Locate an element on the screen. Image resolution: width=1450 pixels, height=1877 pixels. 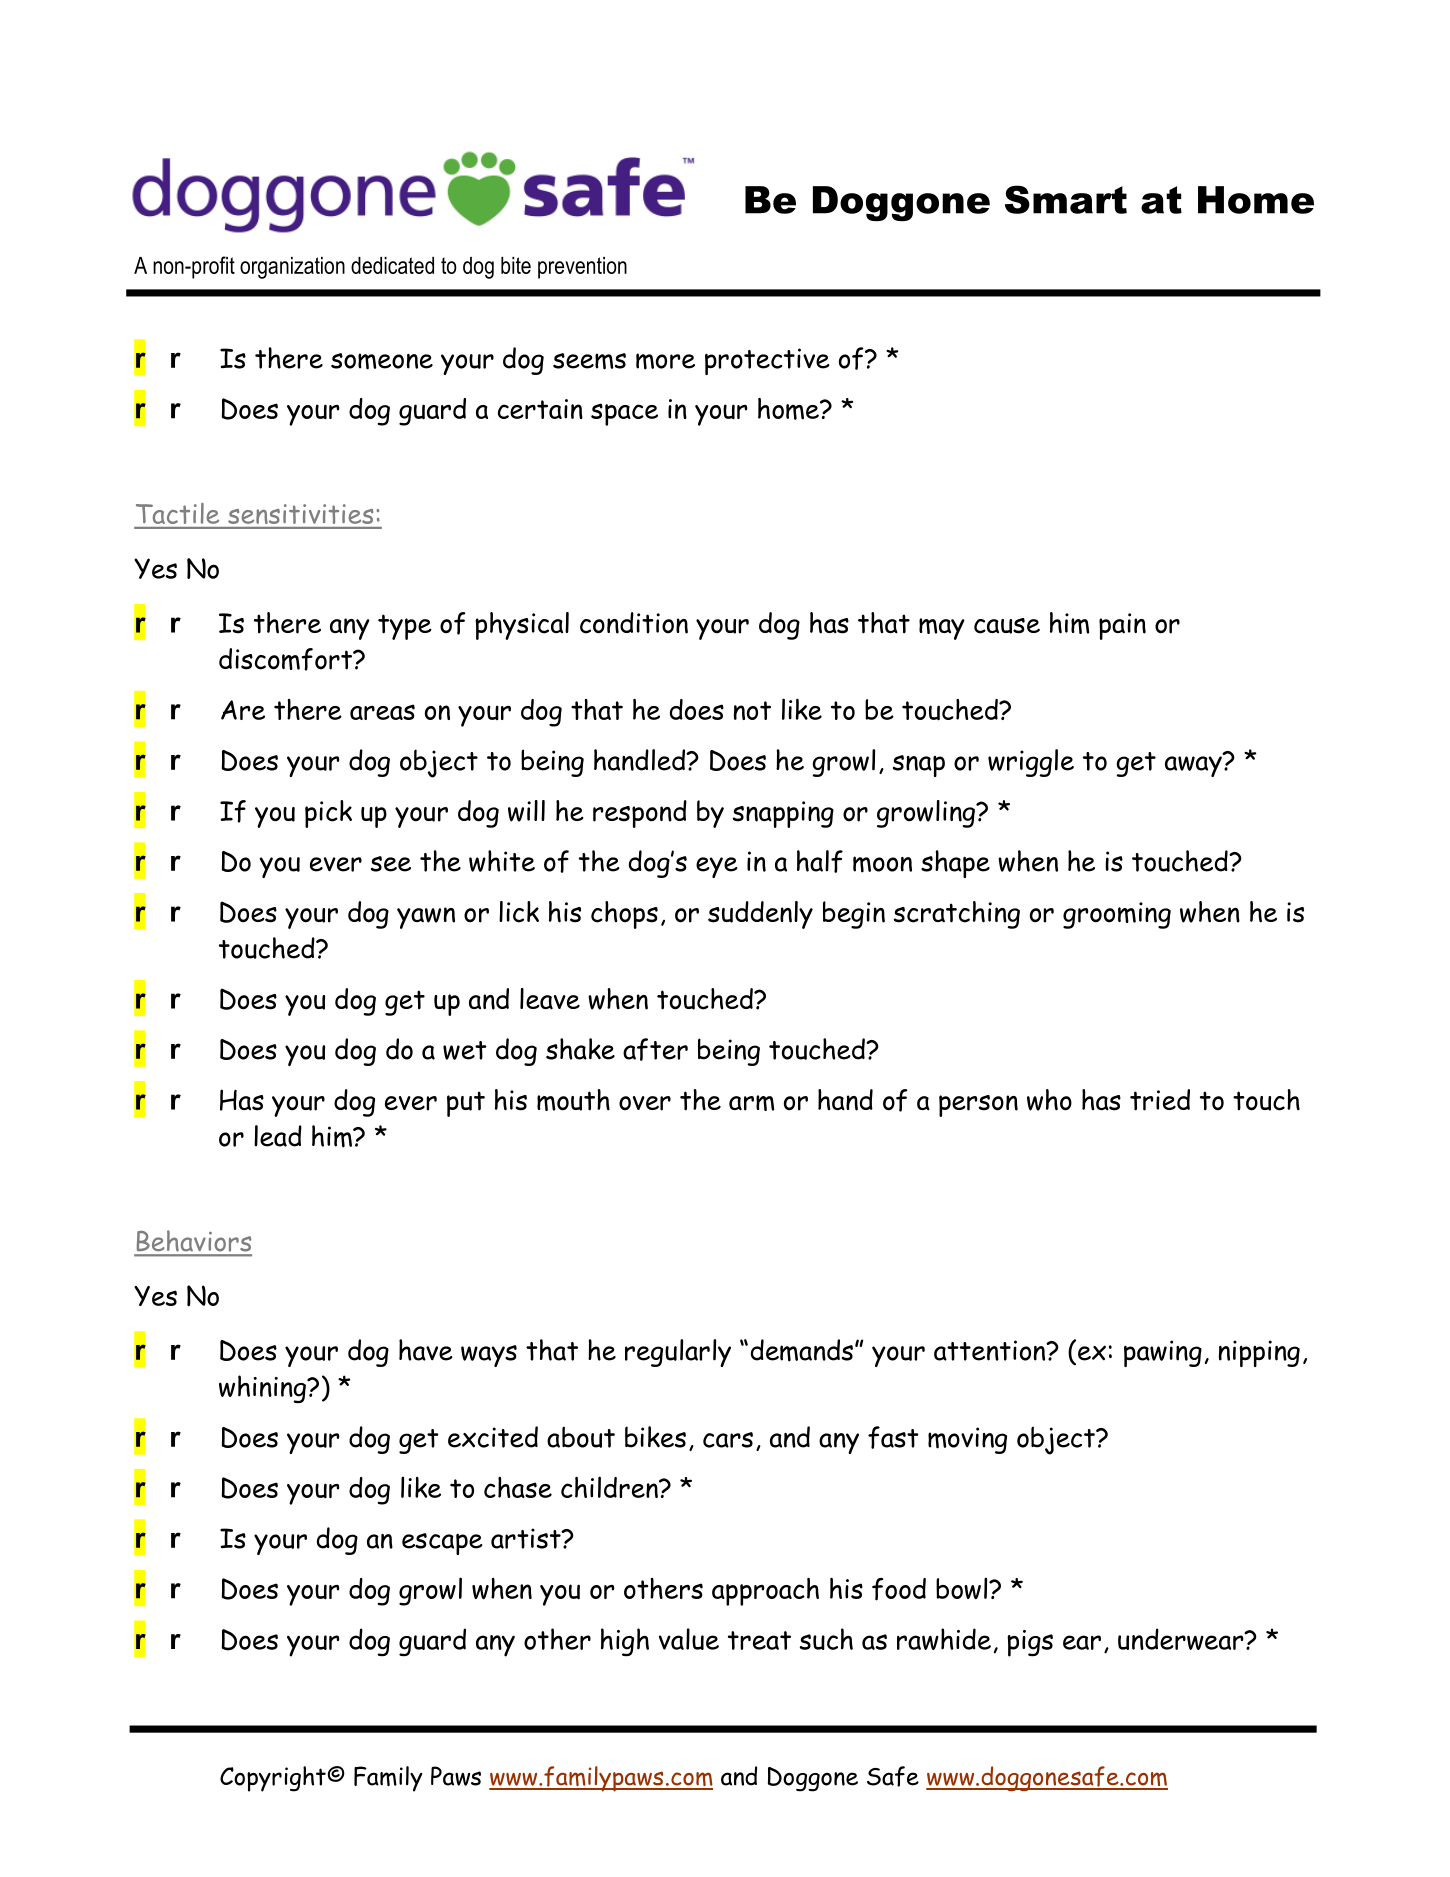
treat is located at coordinates (759, 1640).
